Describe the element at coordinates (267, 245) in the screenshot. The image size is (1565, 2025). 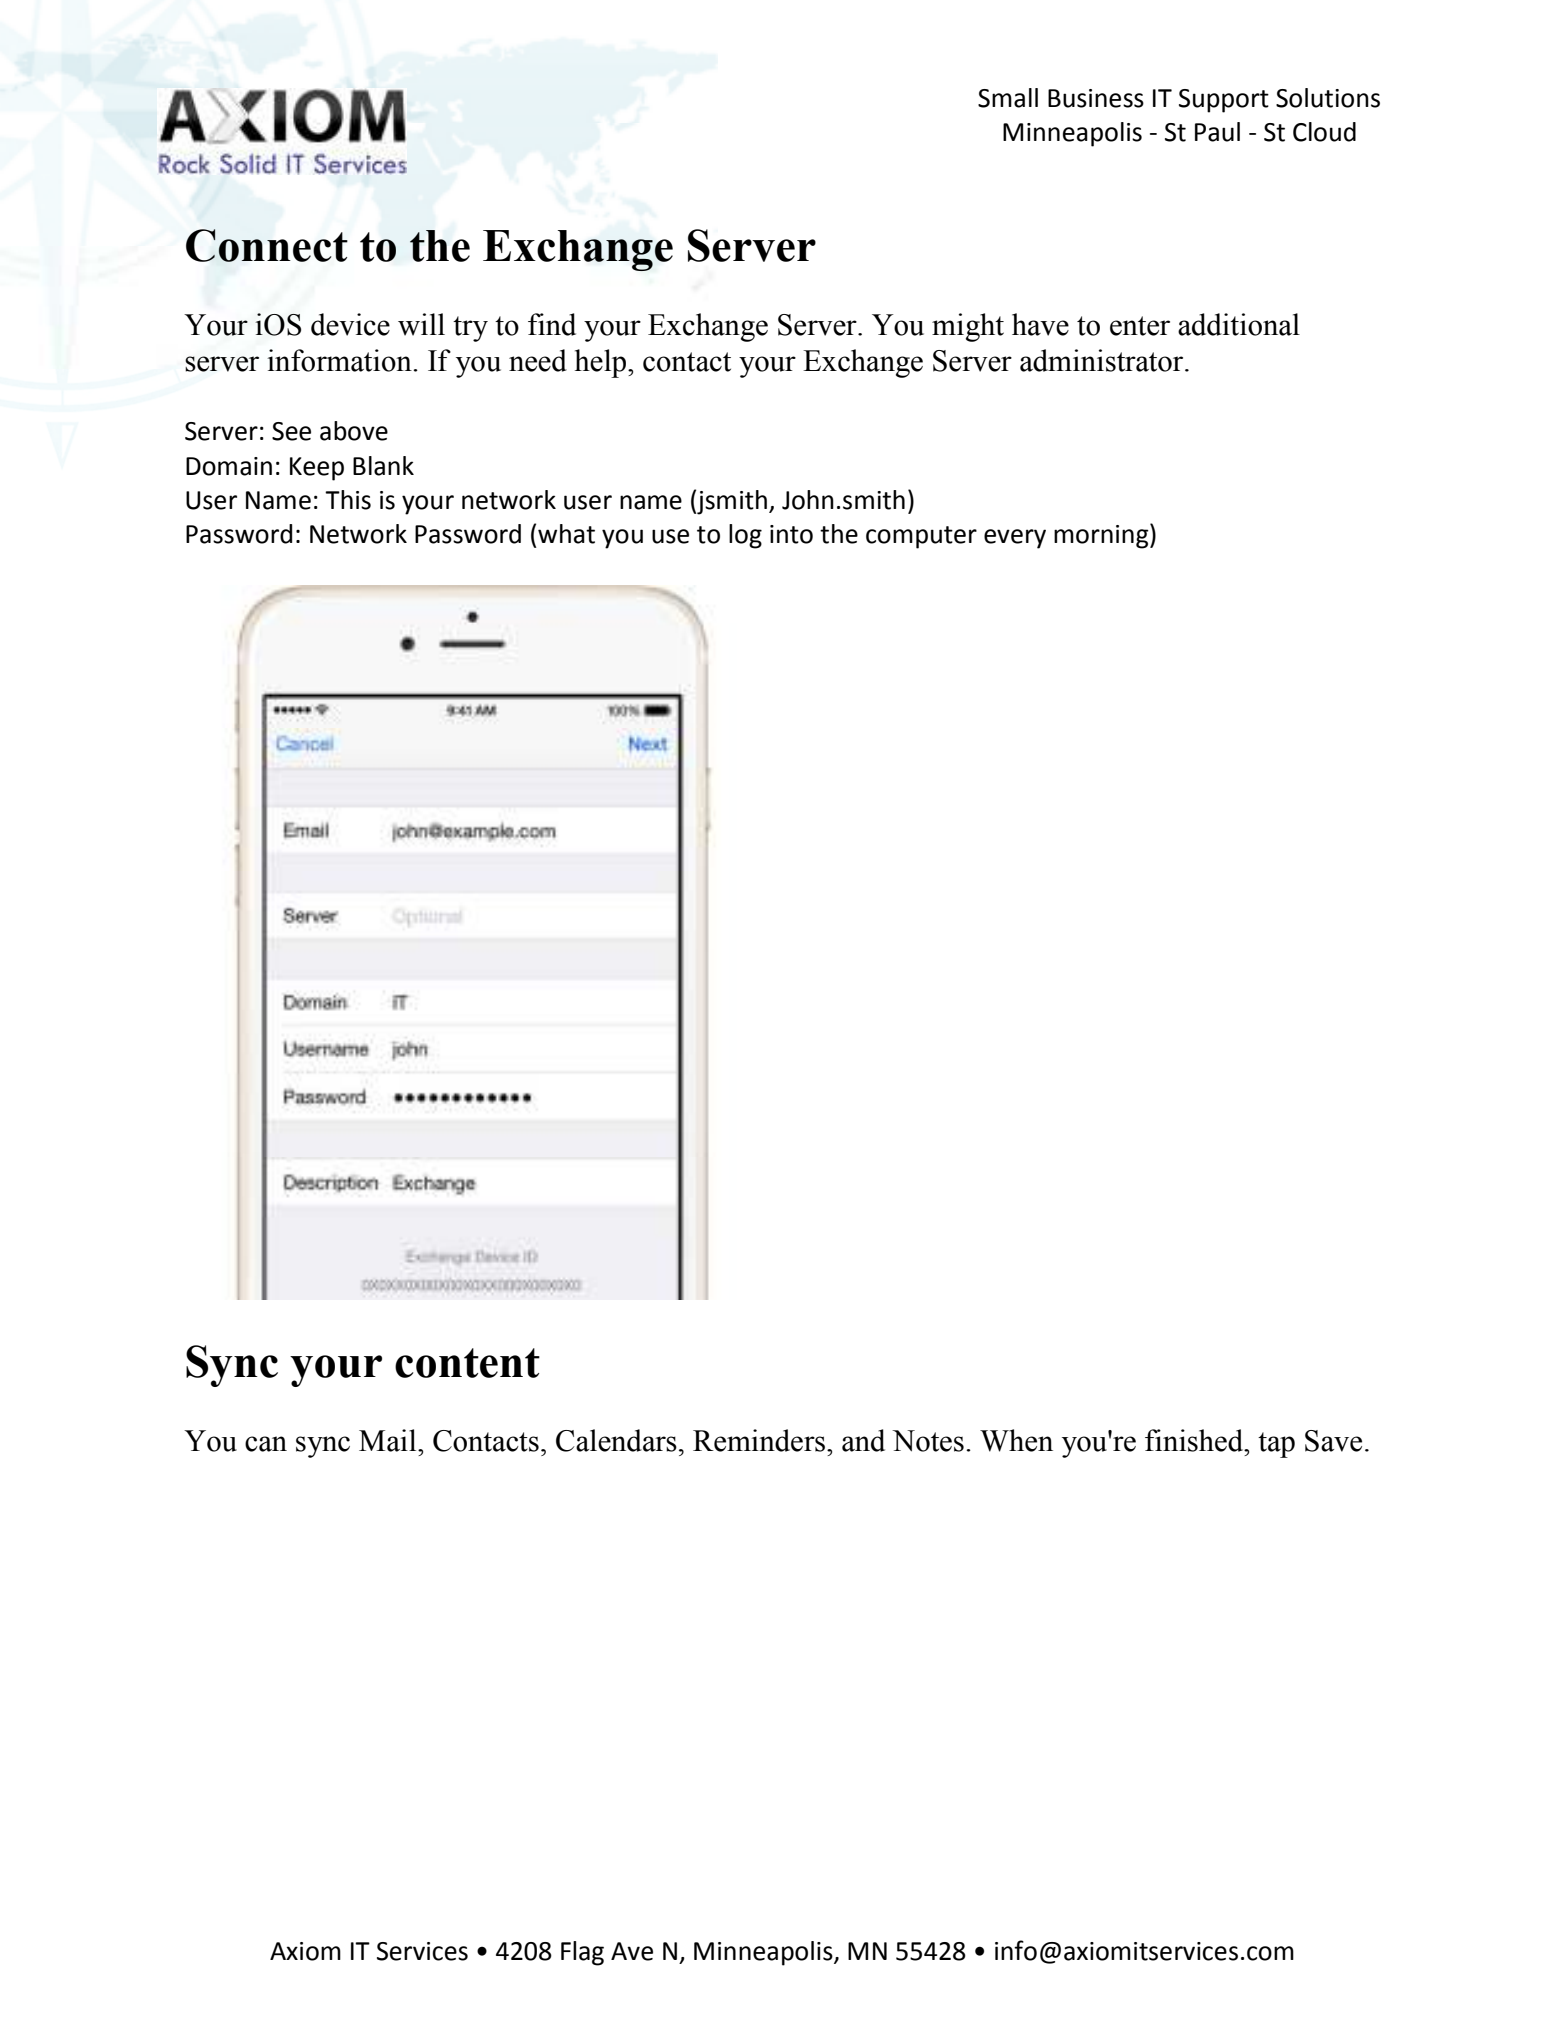
I see `Connect` at that location.
